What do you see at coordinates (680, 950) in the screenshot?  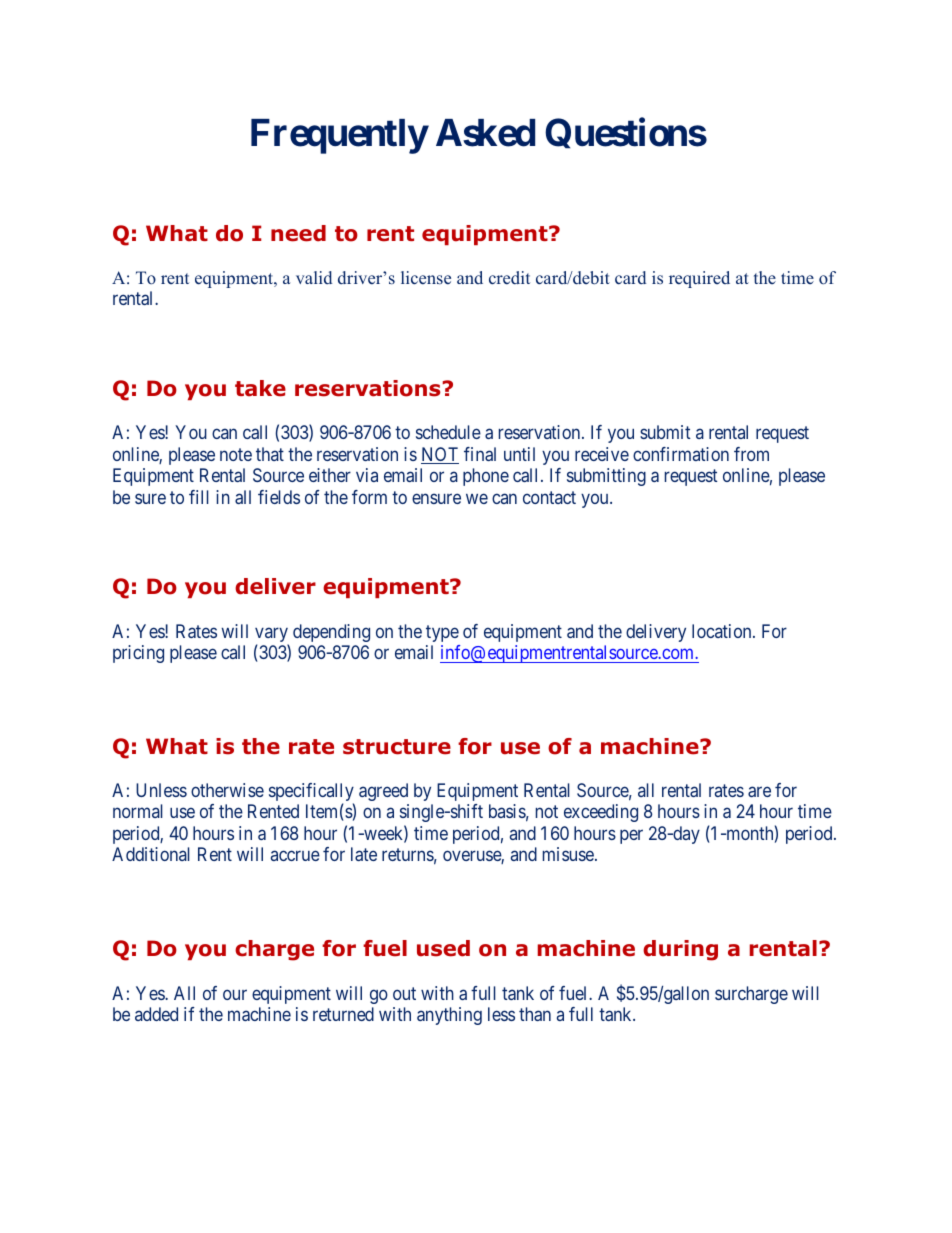 I see `during` at bounding box center [680, 950].
